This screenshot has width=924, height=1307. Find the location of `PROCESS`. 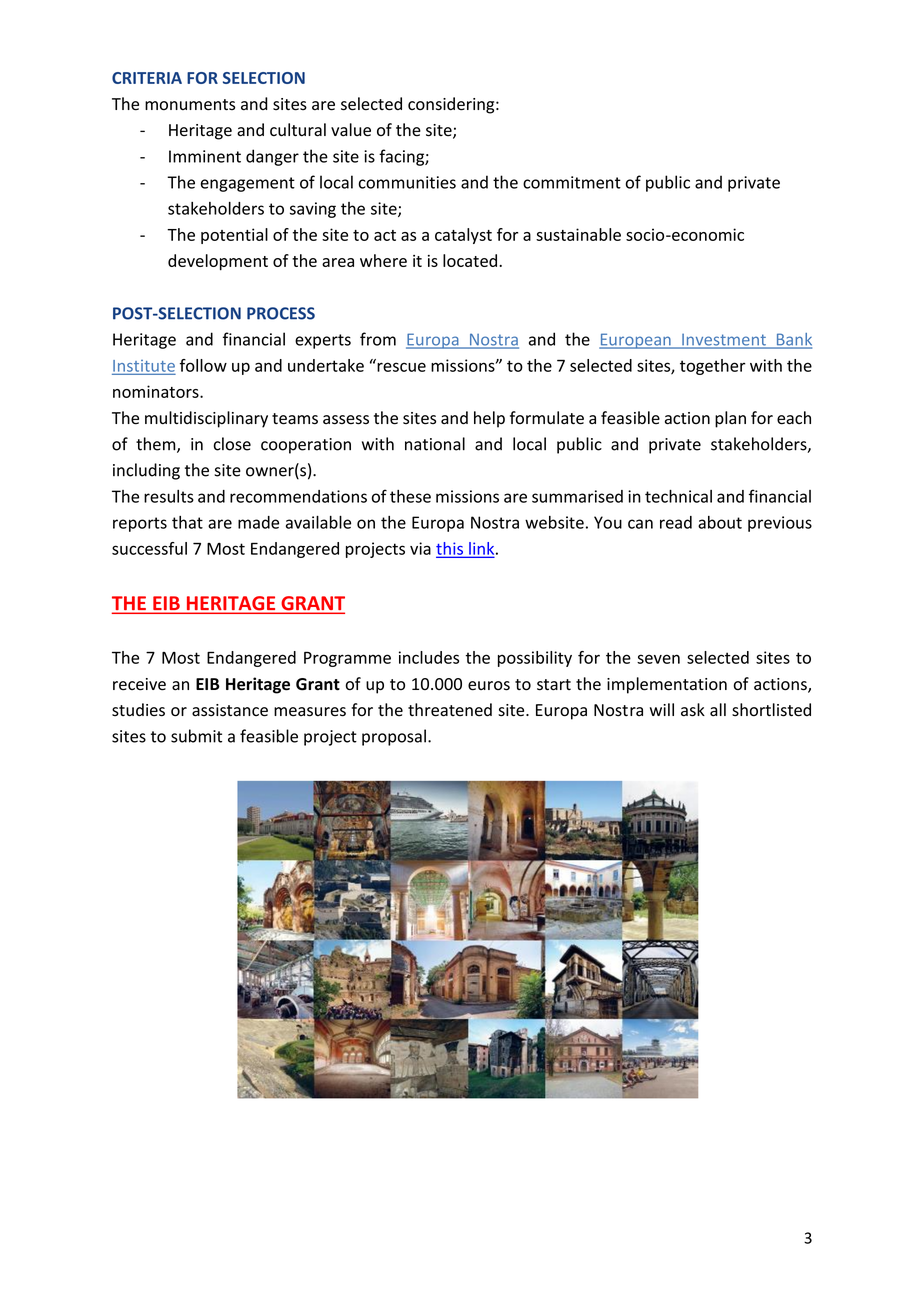

PROCESS is located at coordinates (281, 313).
